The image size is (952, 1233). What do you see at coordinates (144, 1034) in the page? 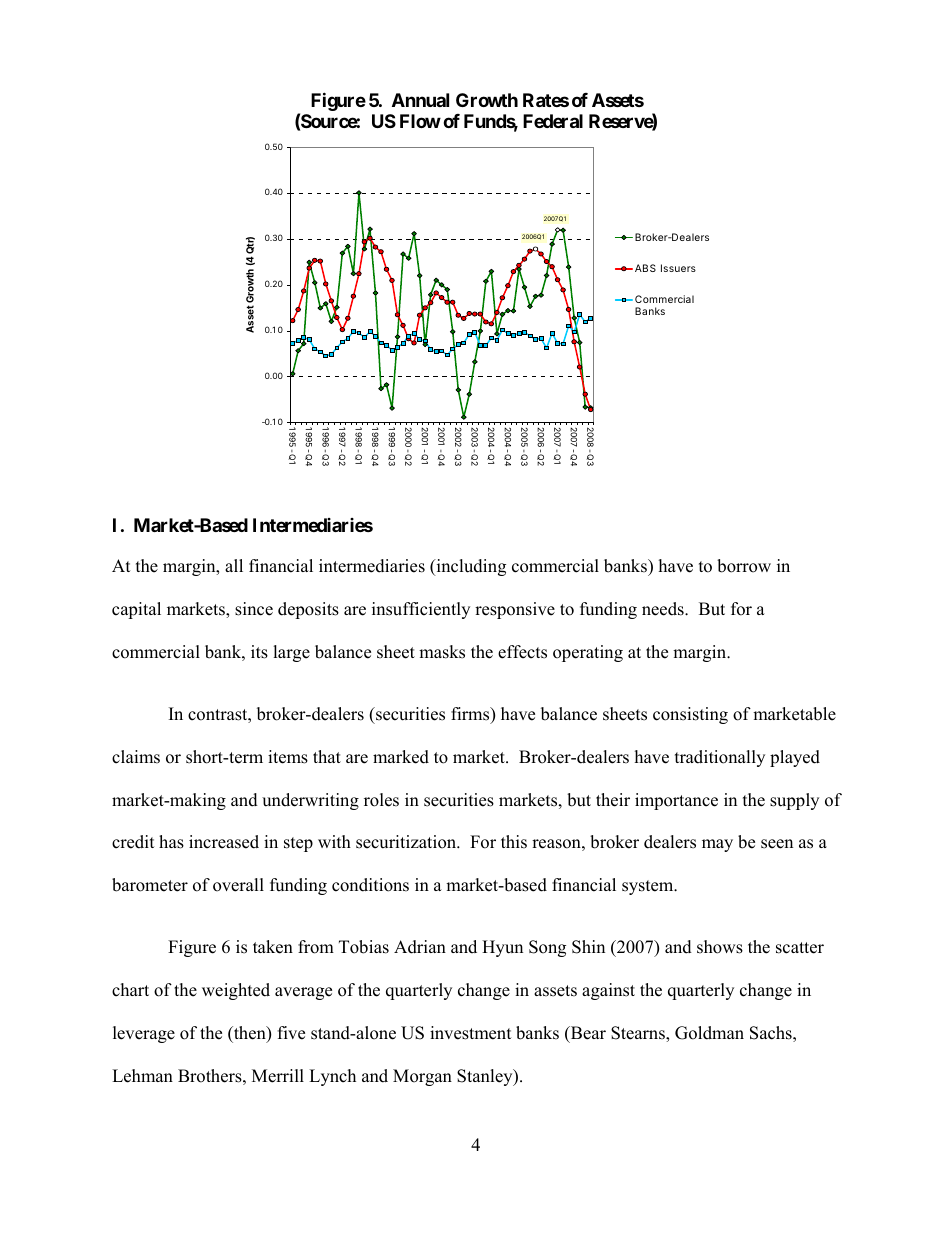
I see `leverage` at bounding box center [144, 1034].
